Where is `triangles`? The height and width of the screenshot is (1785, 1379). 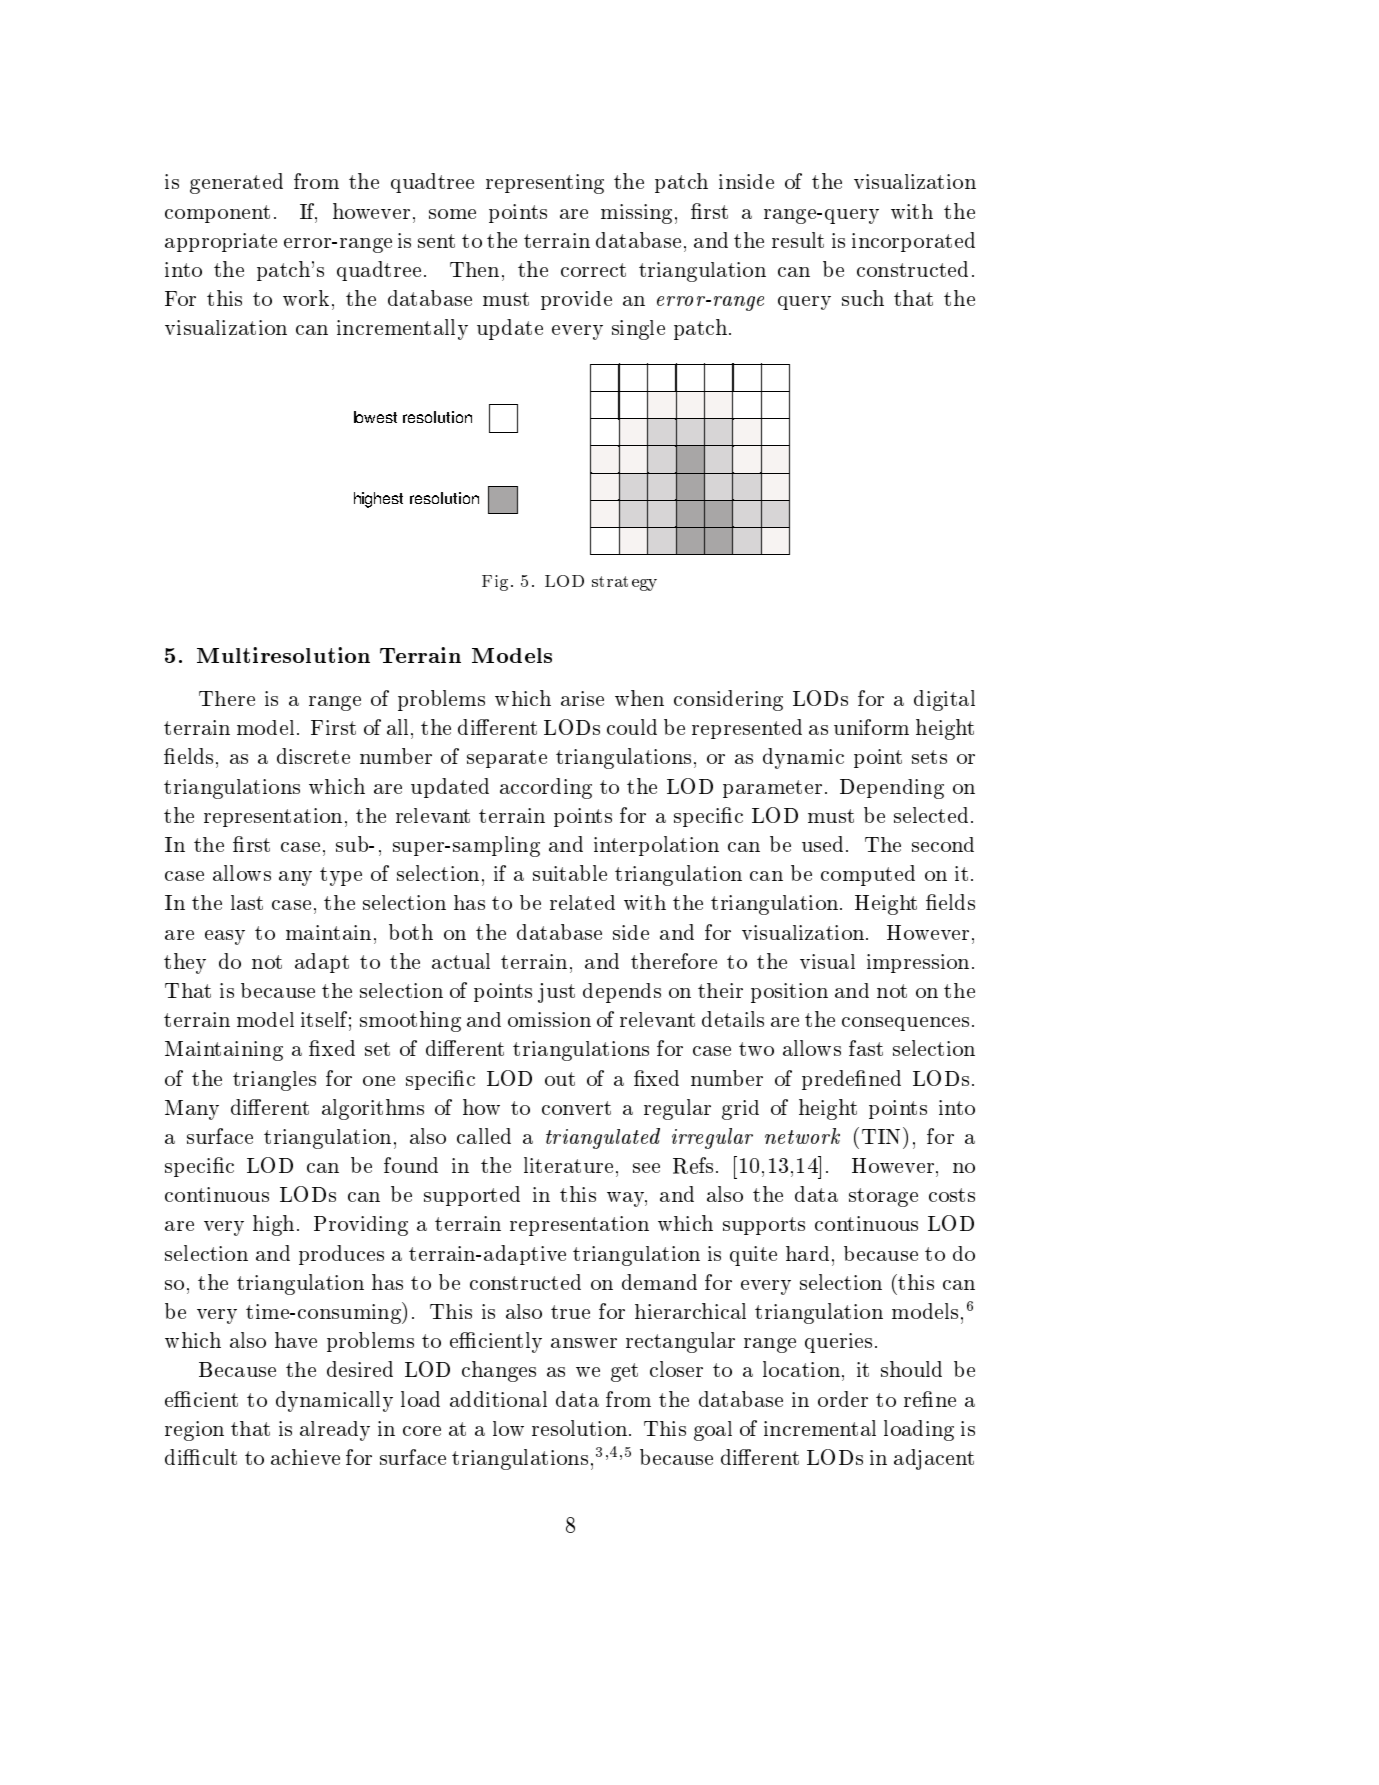 triangles is located at coordinates (274, 1081).
